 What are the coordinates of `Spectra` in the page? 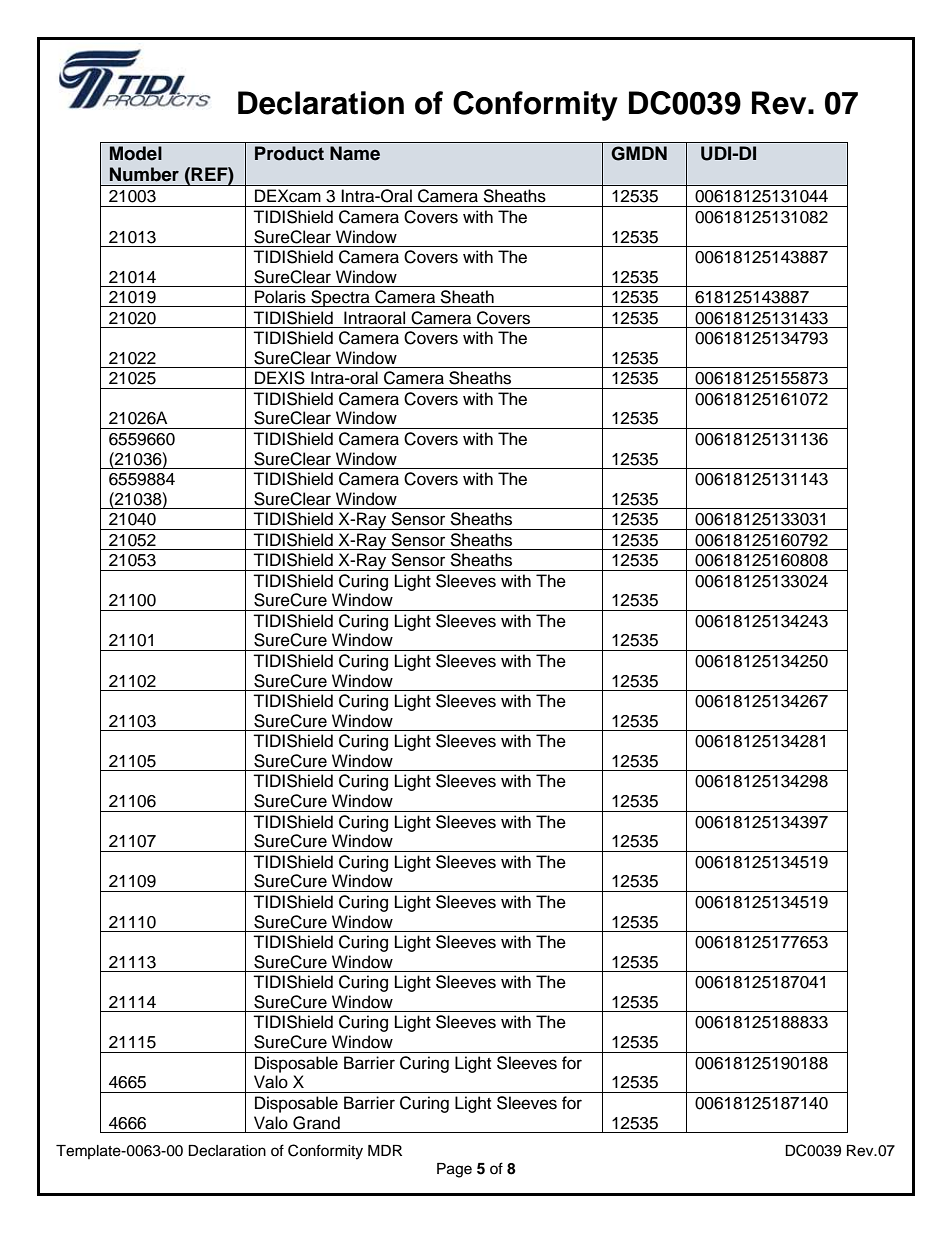 It's located at (340, 298).
